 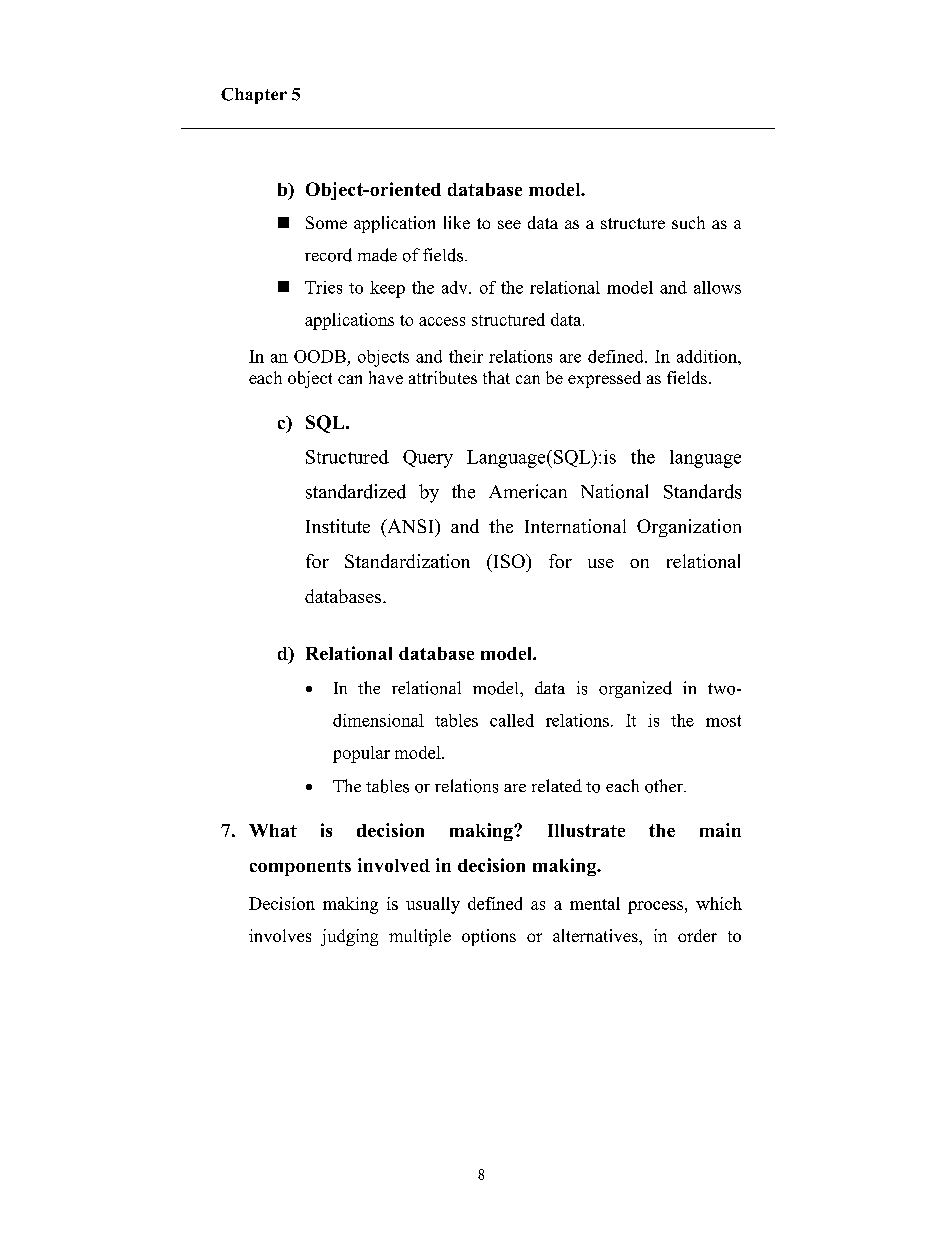 I want to click on involves, so click(x=280, y=935).
